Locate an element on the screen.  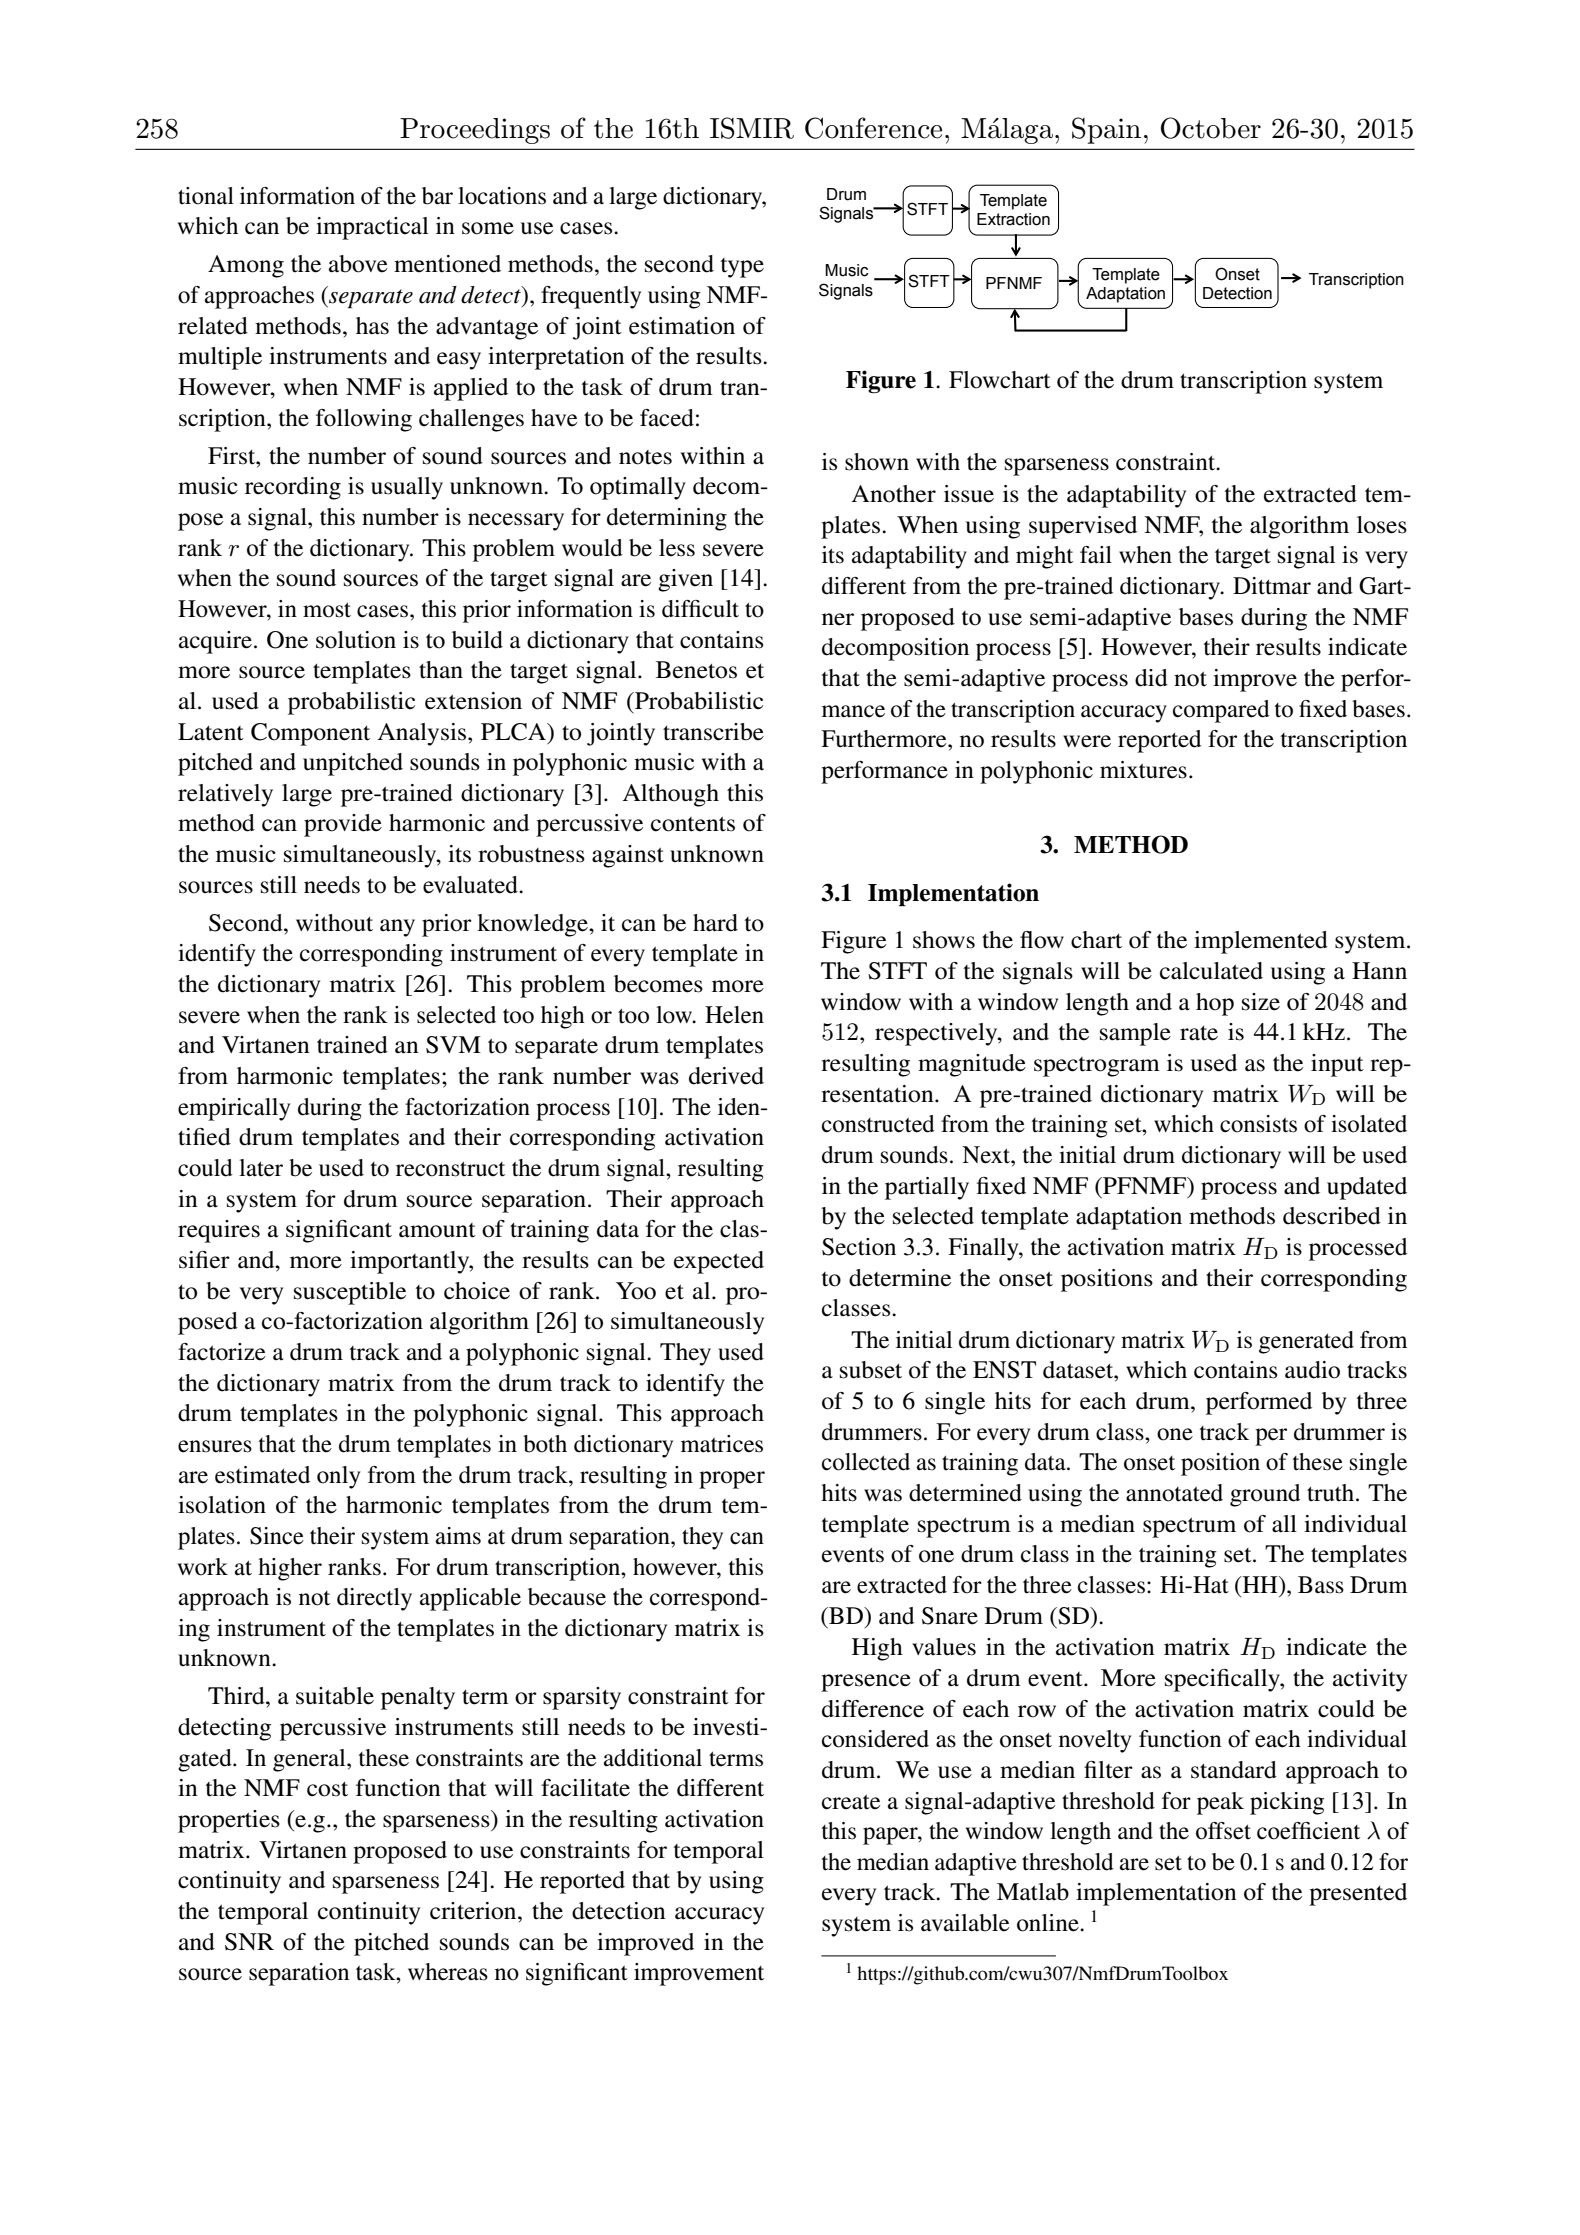
October is located at coordinates (1211, 128).
